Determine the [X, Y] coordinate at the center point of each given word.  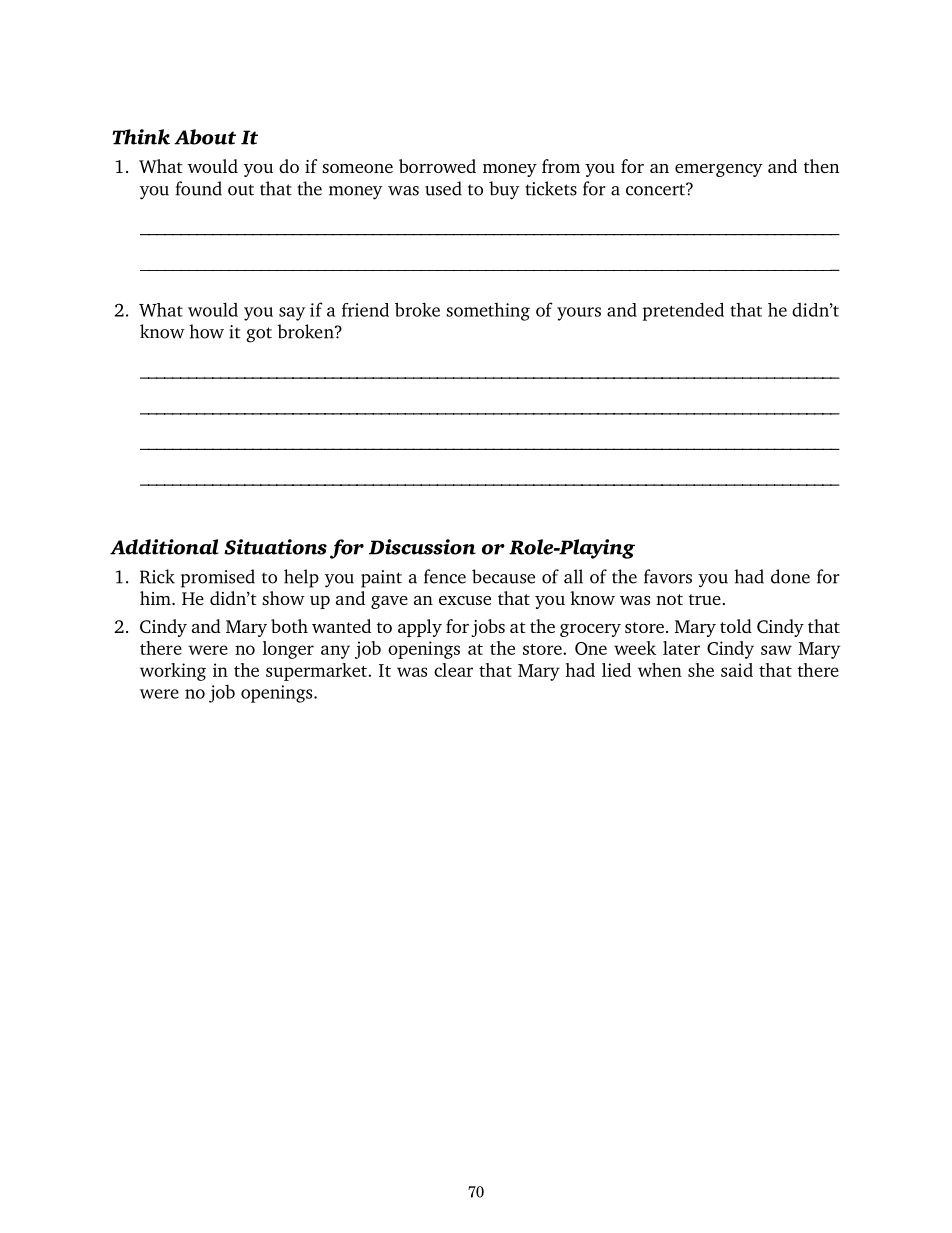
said [737, 670]
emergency [719, 170]
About [205, 137]
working [173, 672]
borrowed [437, 166]
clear [453, 670]
